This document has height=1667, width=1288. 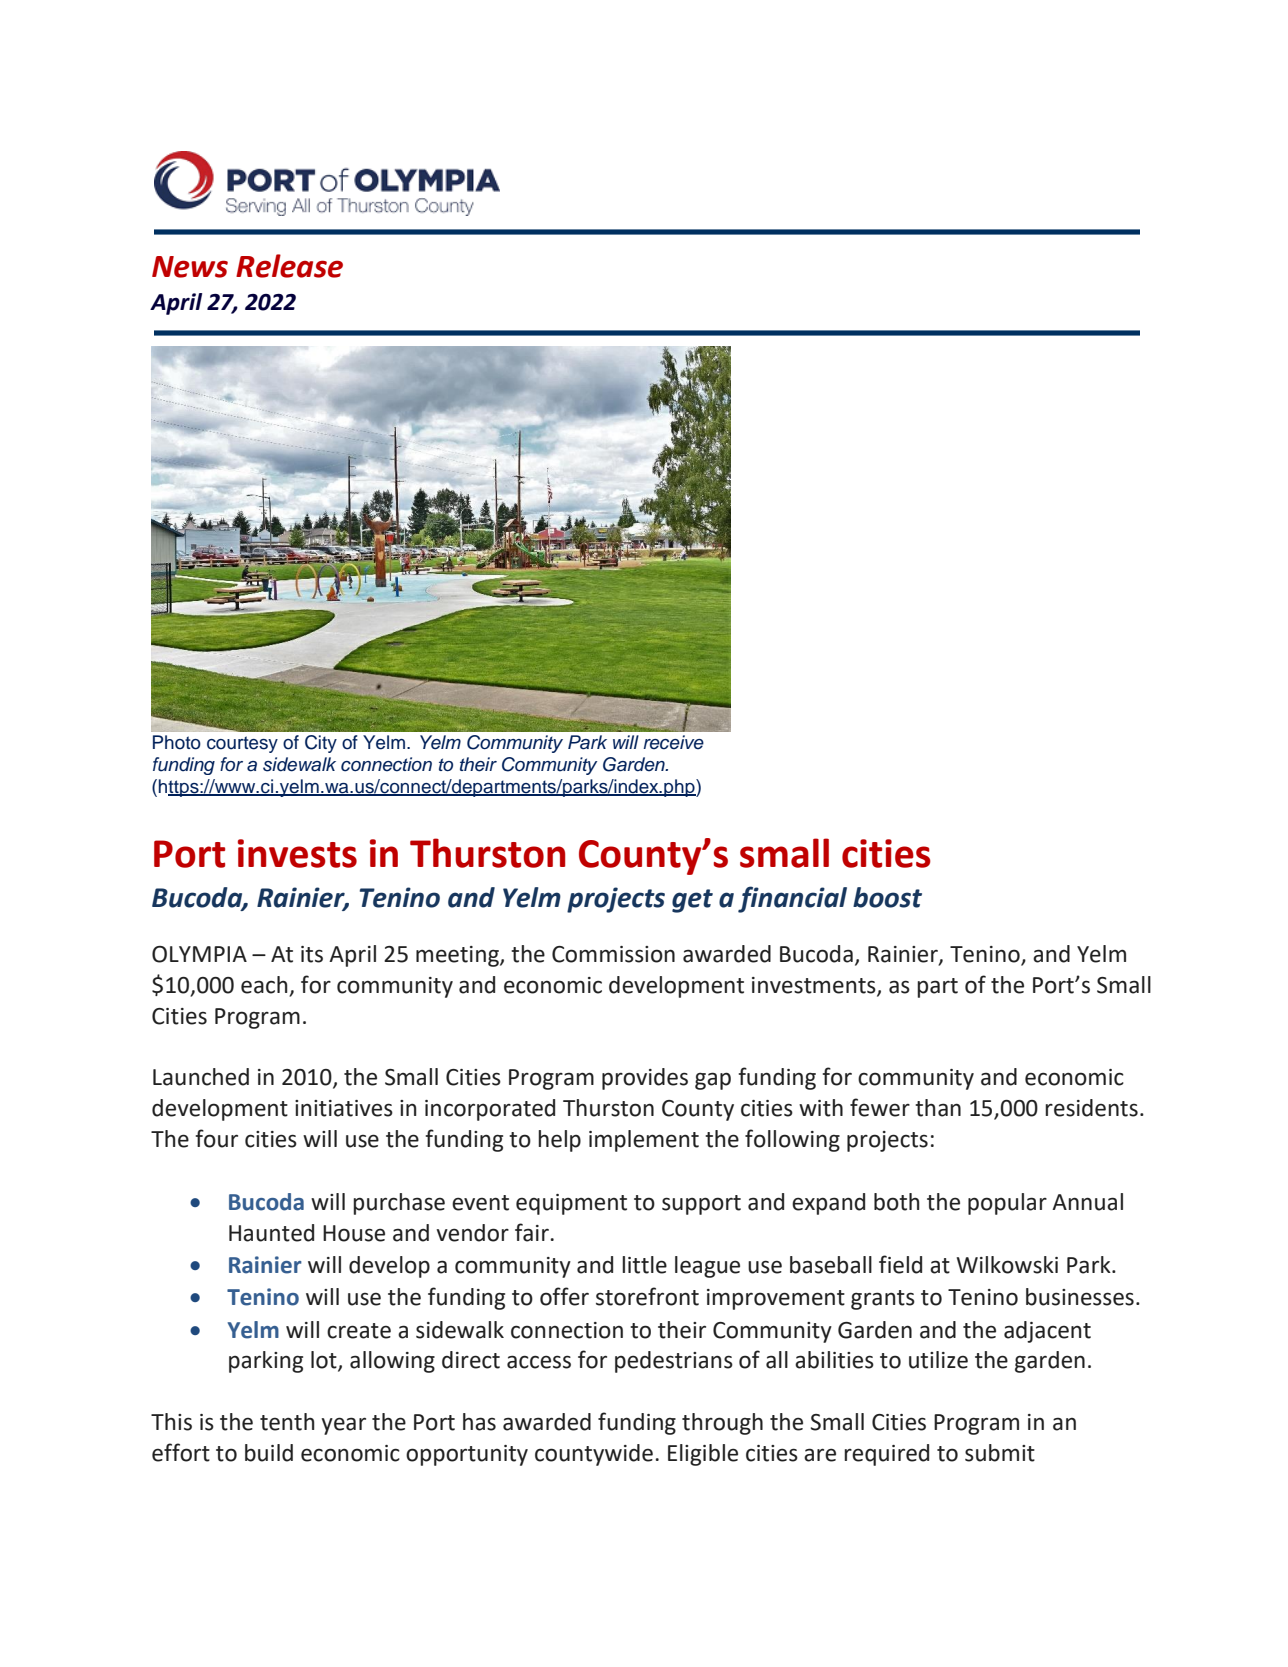 What do you see at coordinates (321, 744) in the document?
I see `City` at bounding box center [321, 744].
